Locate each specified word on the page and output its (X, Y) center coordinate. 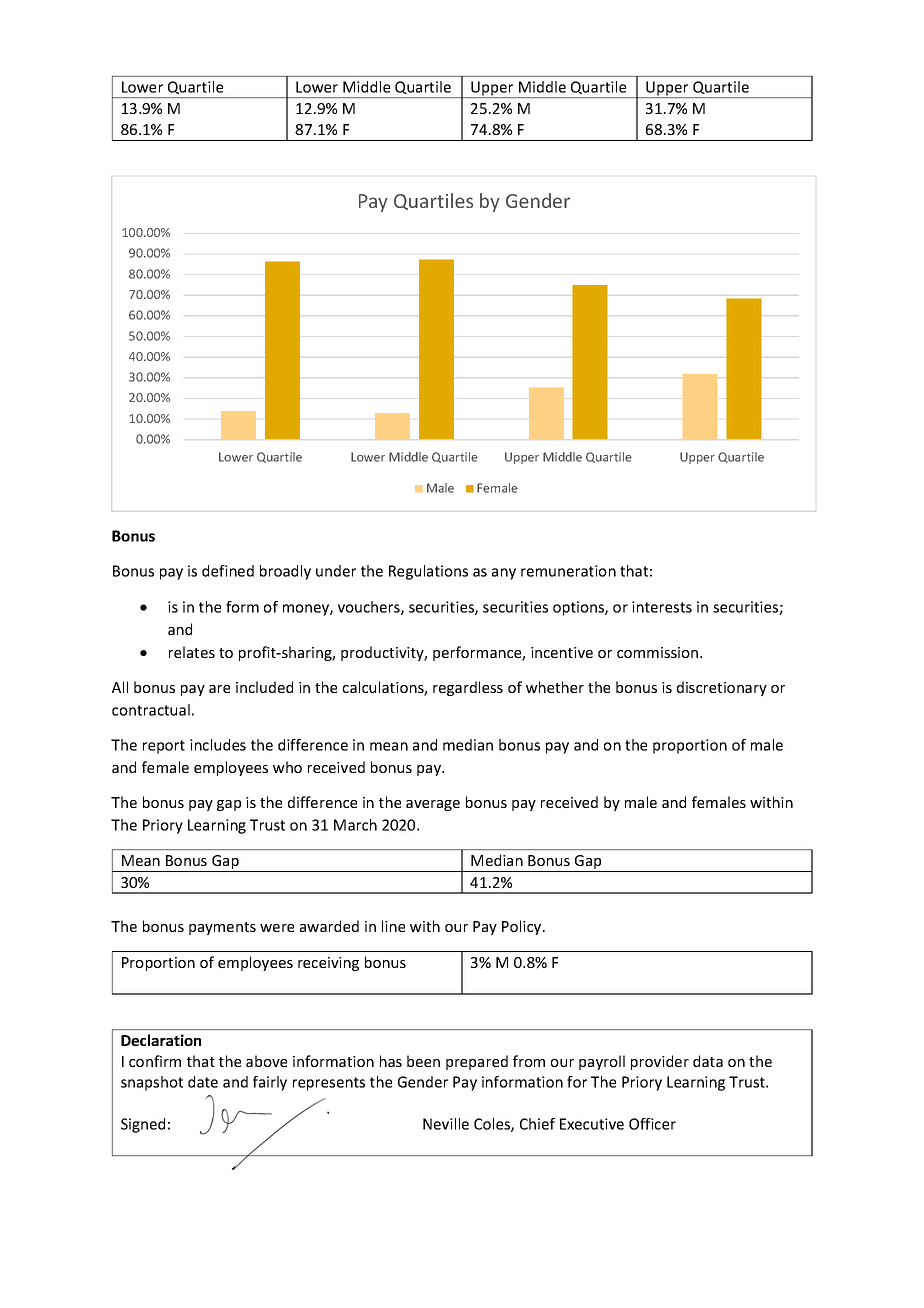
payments (222, 928)
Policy (523, 927)
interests (662, 607)
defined (228, 571)
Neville (446, 1124)
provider (660, 1062)
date (203, 1082)
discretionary (722, 688)
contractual (151, 710)
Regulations (428, 572)
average (433, 805)
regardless (468, 688)
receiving (328, 964)
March (355, 825)
